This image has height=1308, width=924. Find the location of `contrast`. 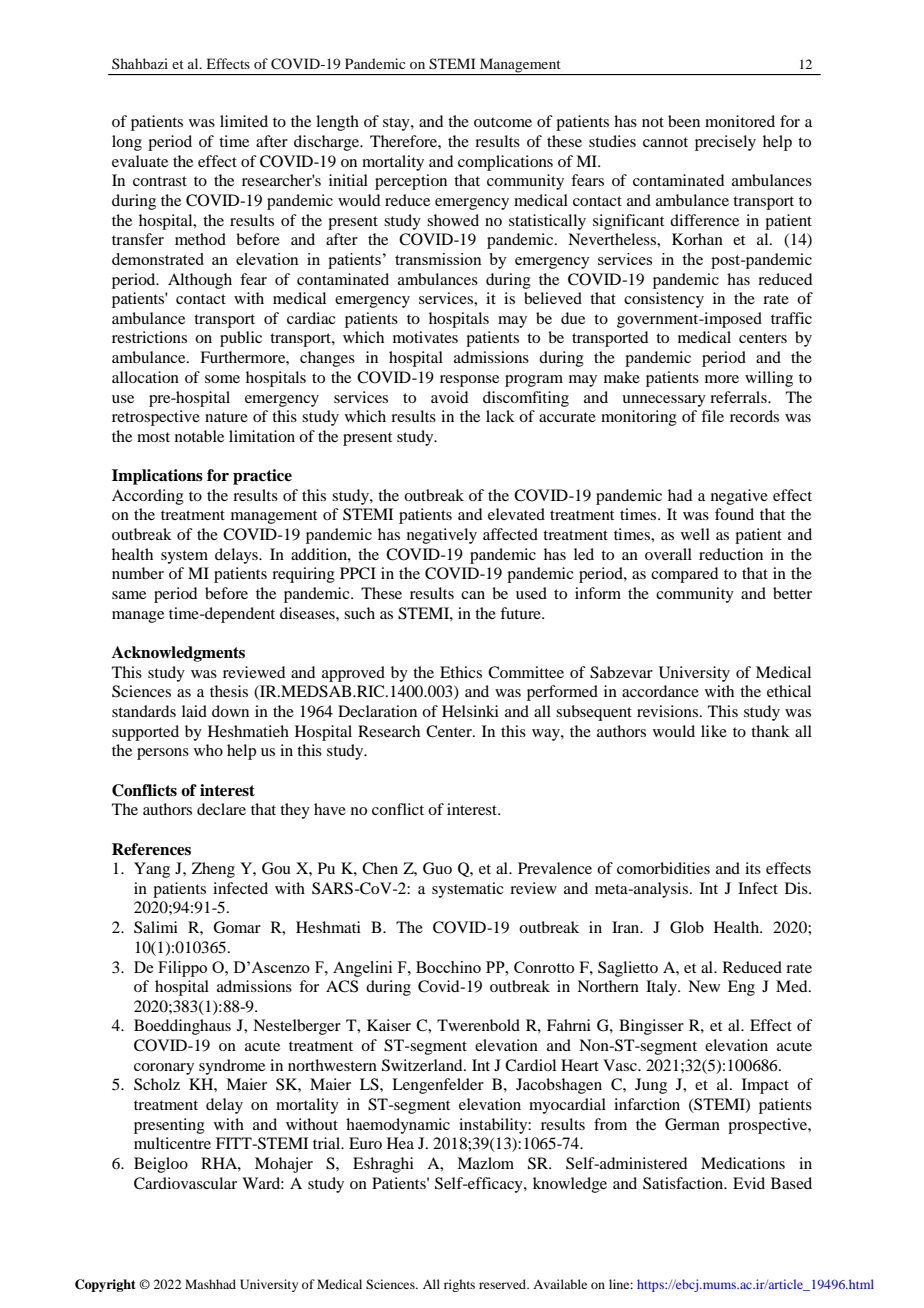

contrast is located at coordinates (160, 181).
